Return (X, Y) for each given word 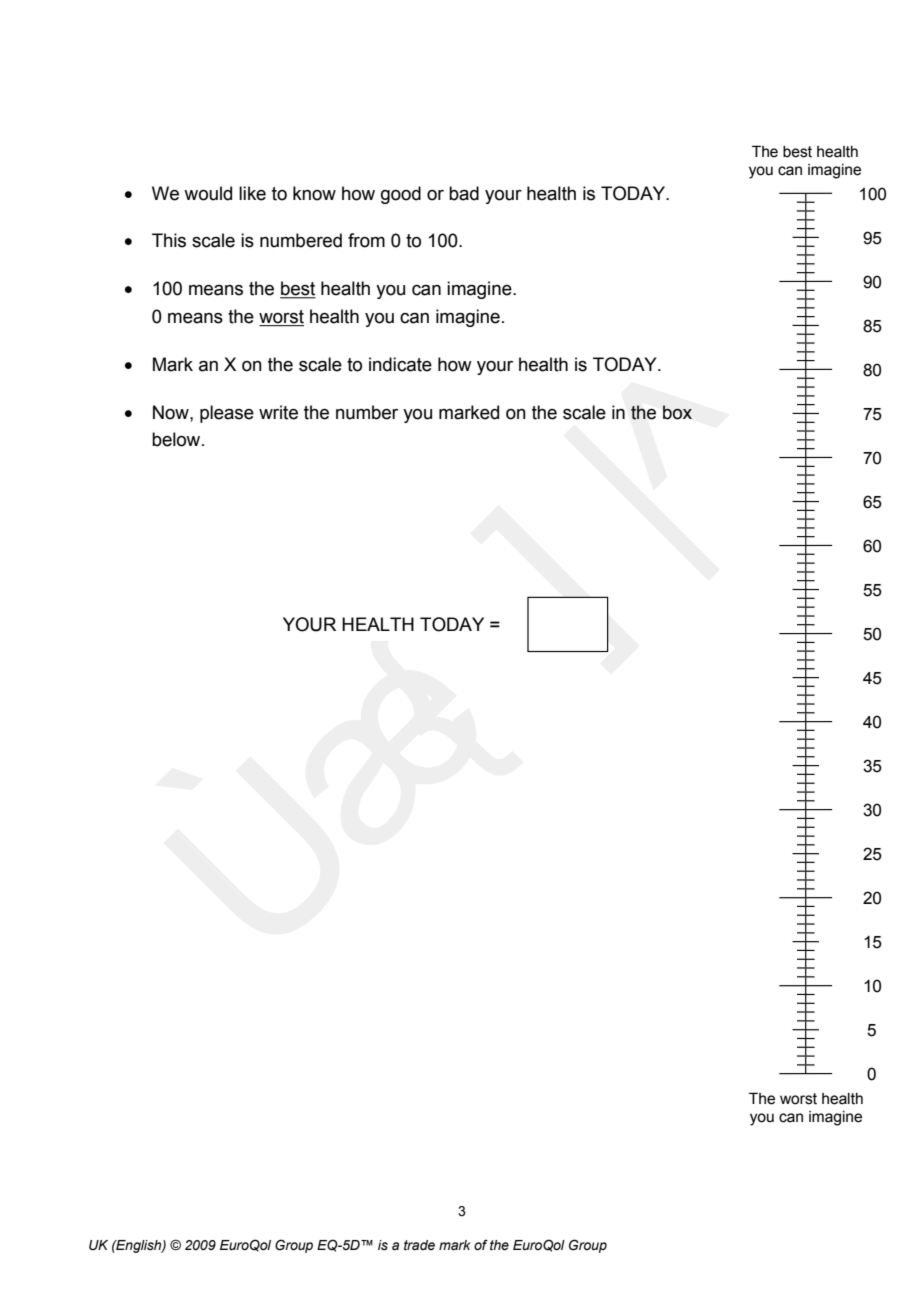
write (278, 412)
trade (419, 1245)
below (177, 439)
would (208, 193)
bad (464, 193)
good (401, 195)
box (677, 412)
